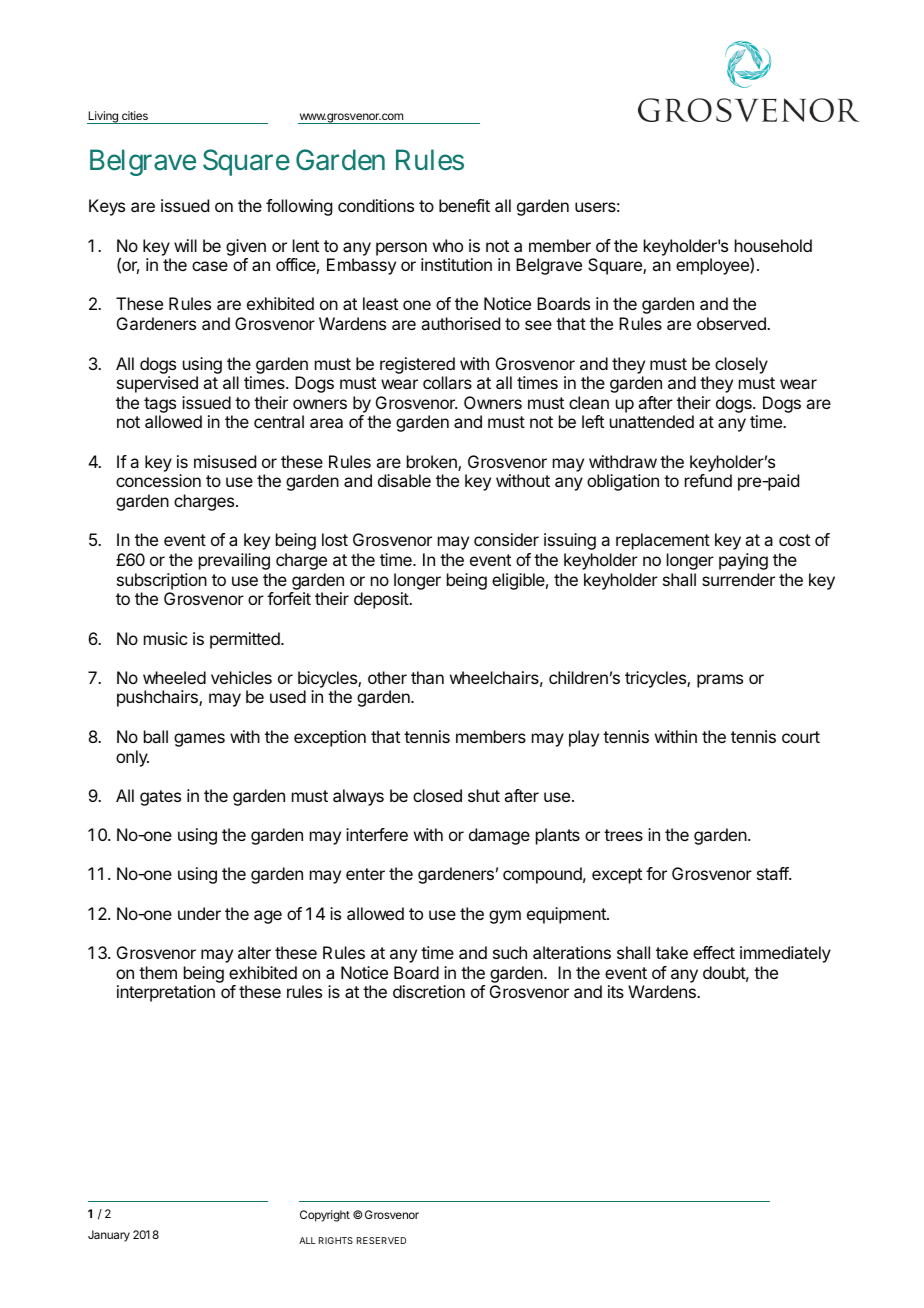 This screenshot has width=924, height=1308. Describe the element at coordinates (773, 873) in the screenshot. I see `staff` at that location.
